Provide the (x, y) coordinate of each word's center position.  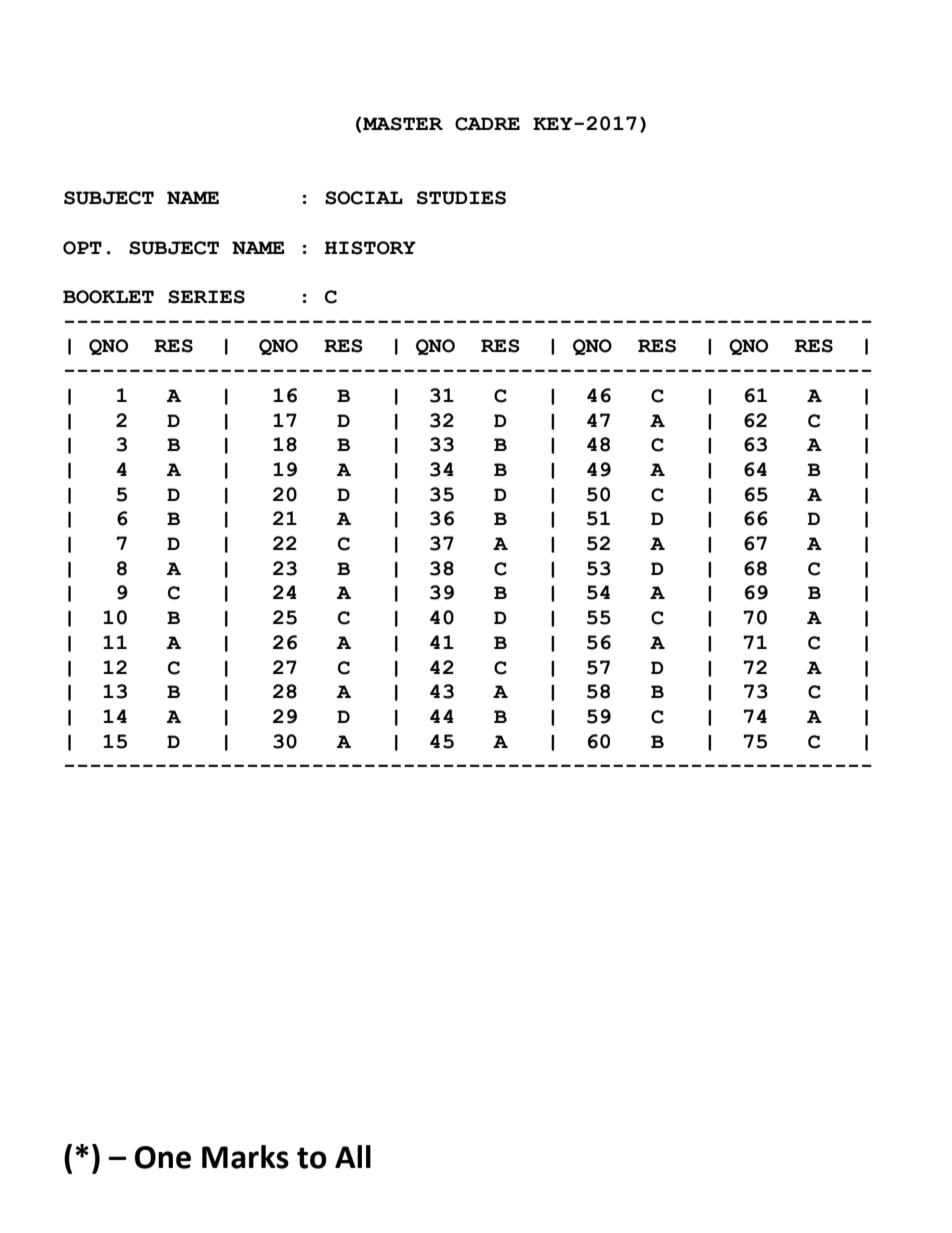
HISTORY (370, 248)
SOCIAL (364, 198)
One (163, 1157)
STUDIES (461, 198)
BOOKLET (108, 297)
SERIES (206, 297)
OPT (82, 248)
